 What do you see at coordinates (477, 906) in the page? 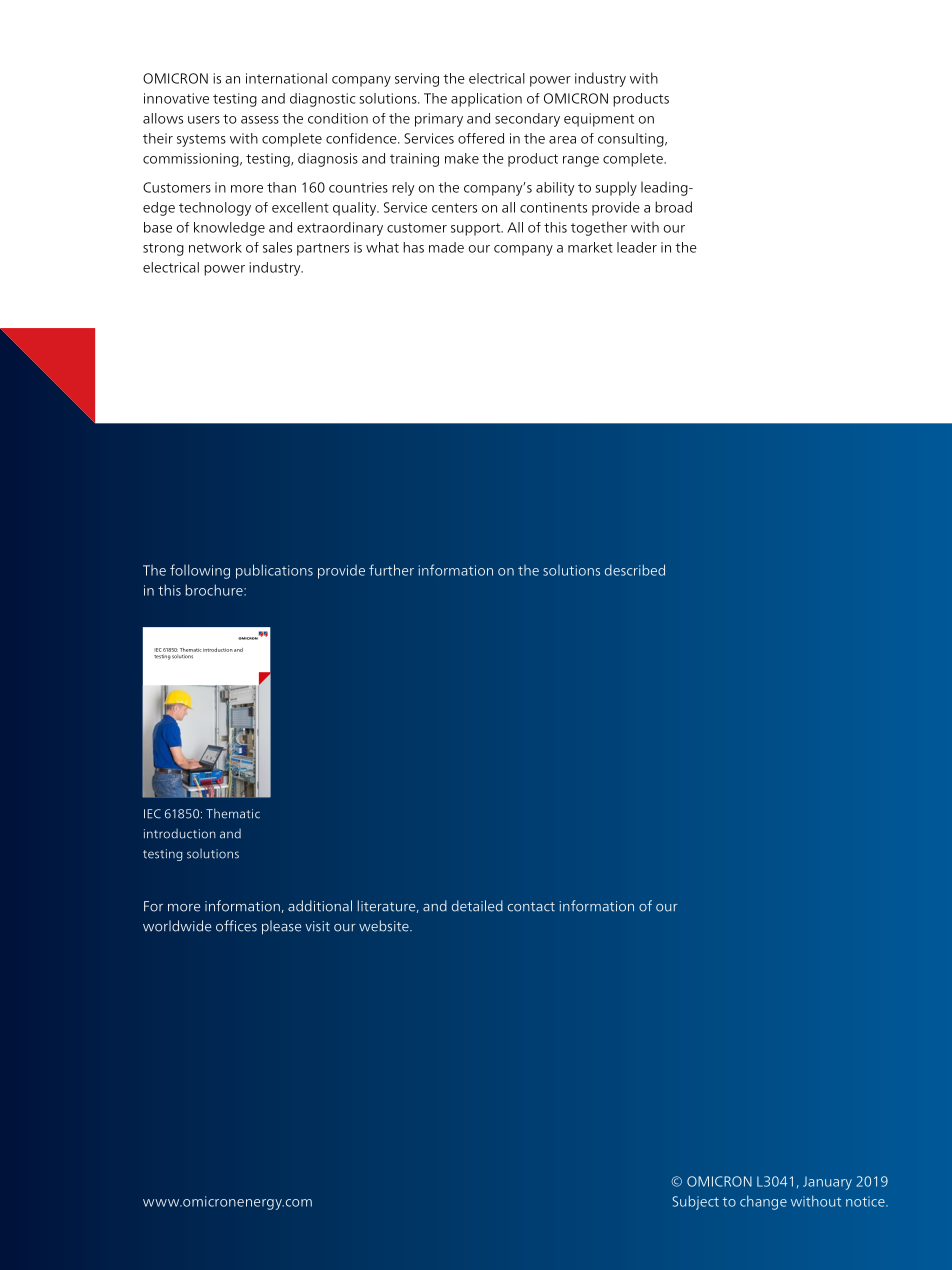
I see `detailed` at bounding box center [477, 906].
